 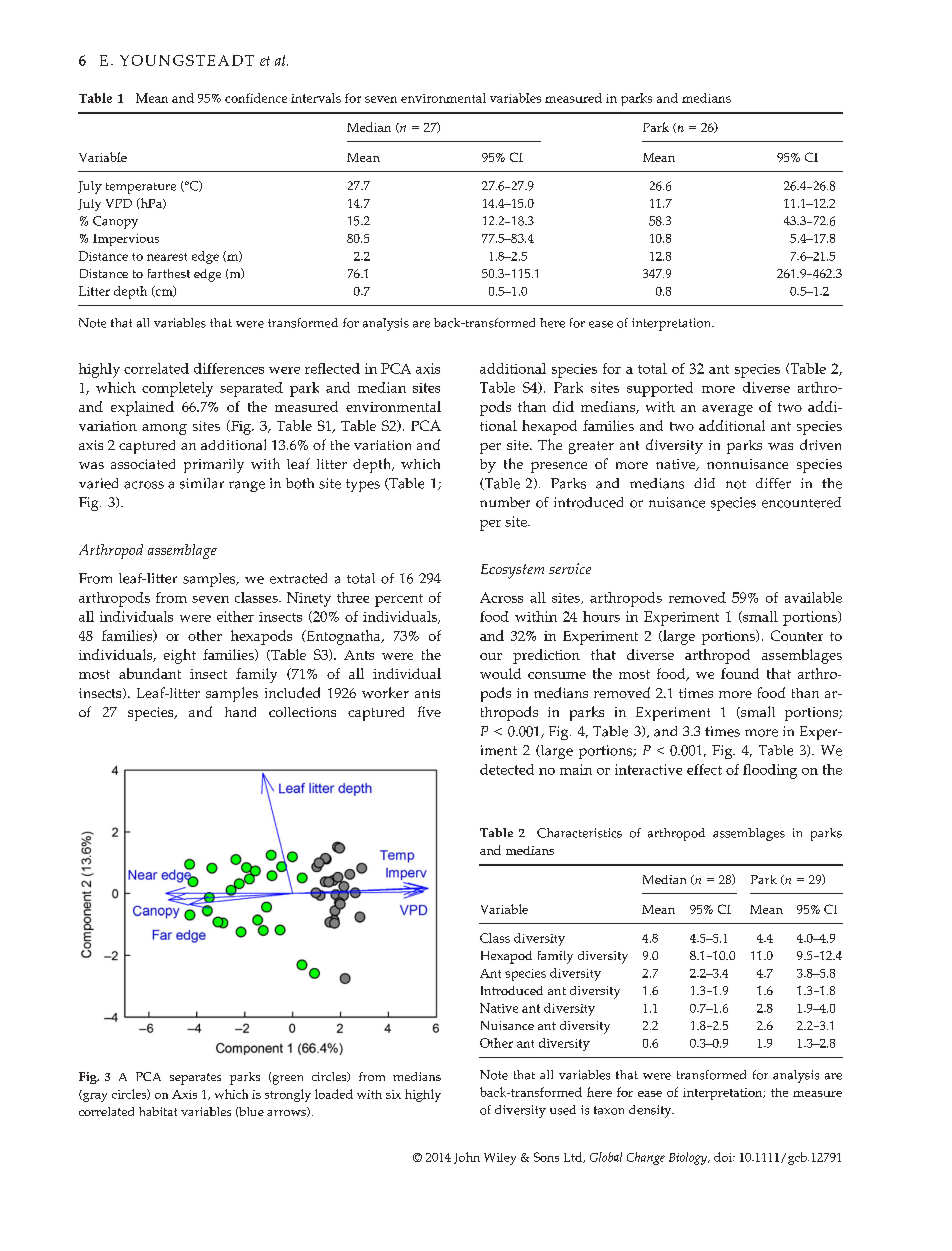 I want to click on hand, so click(x=240, y=712).
